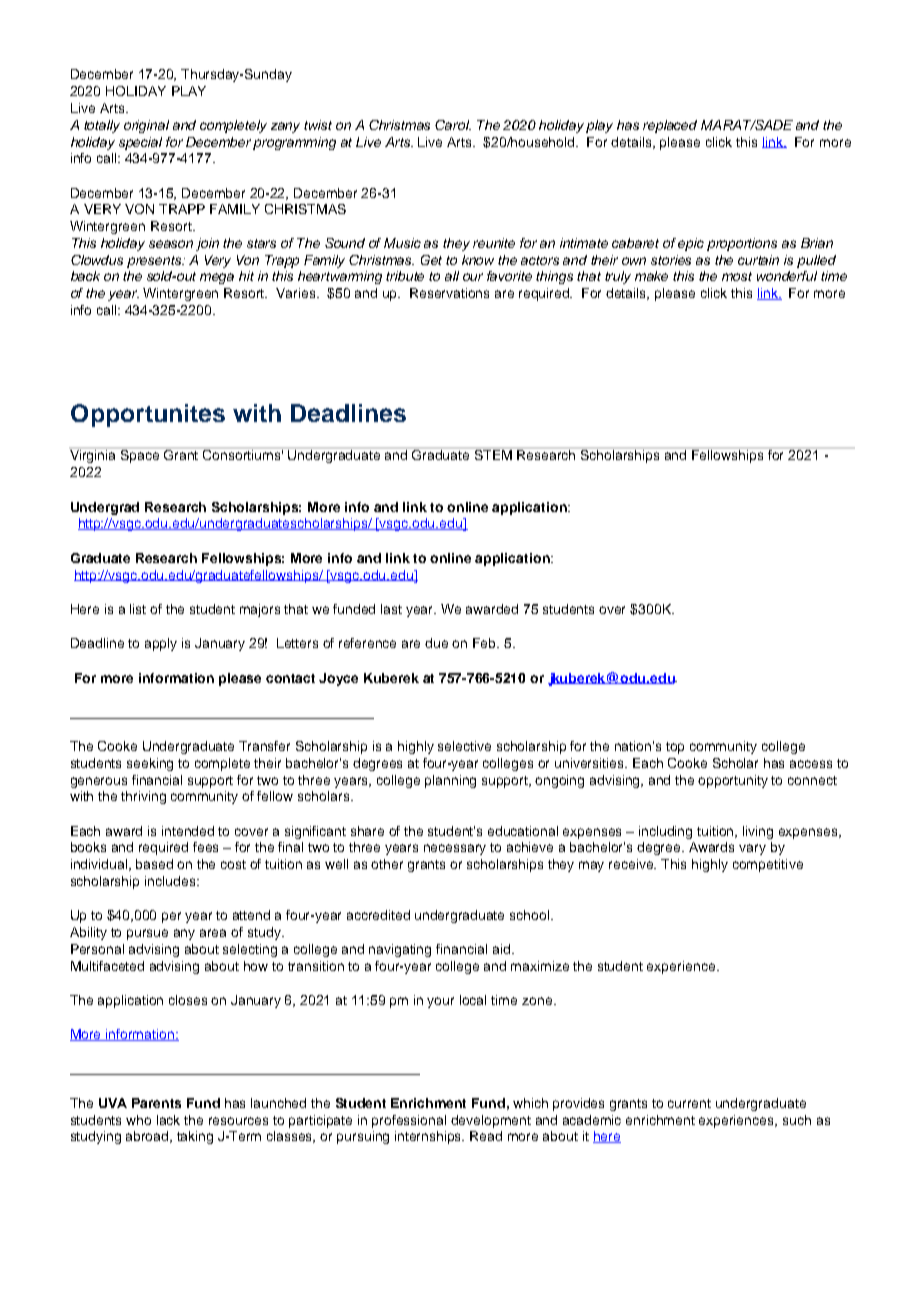 Image resolution: width=924 pixels, height=1308 pixels. I want to click on current, so click(689, 1103).
